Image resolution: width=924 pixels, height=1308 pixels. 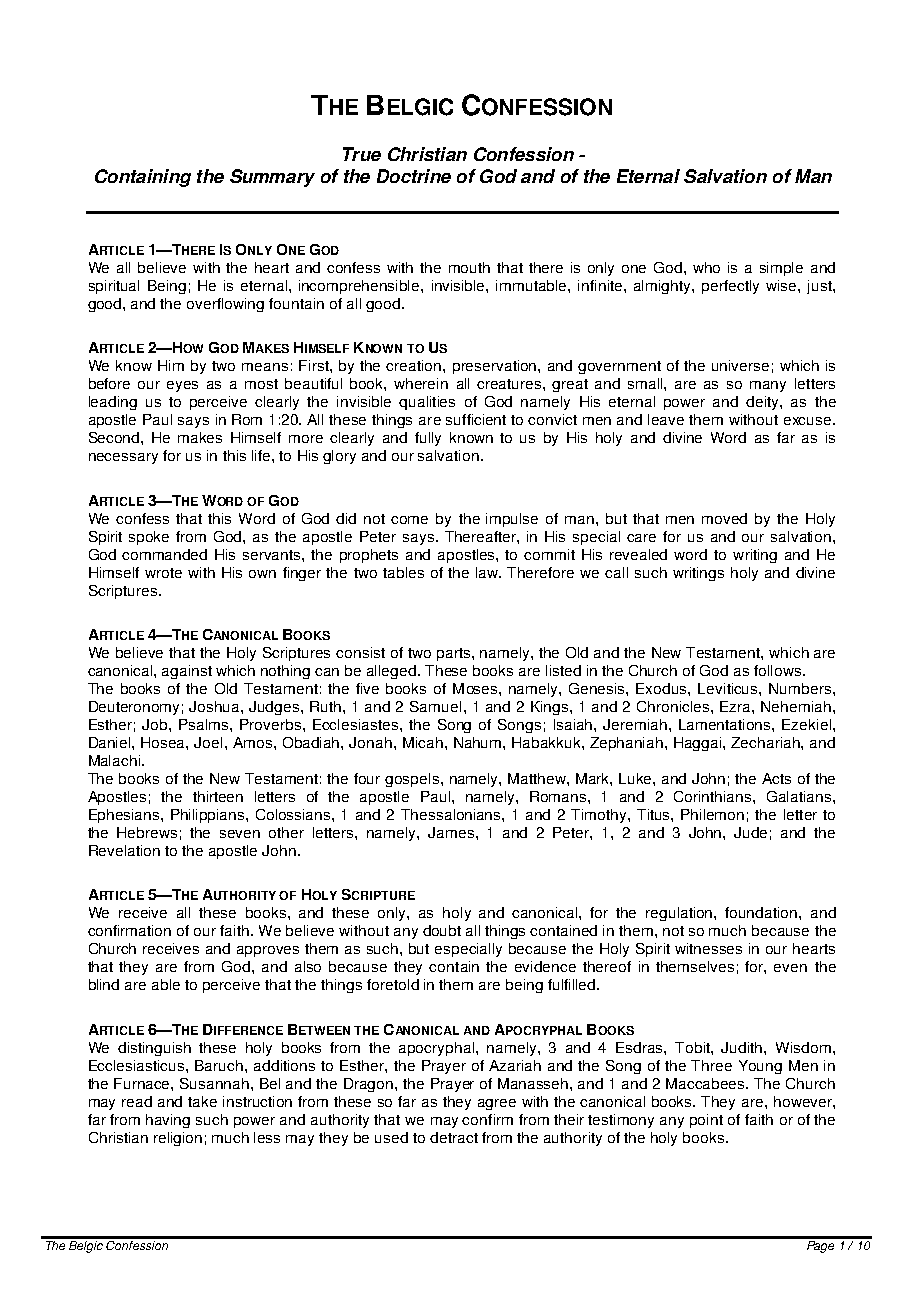 What do you see at coordinates (272, 178) in the image?
I see `Summary` at bounding box center [272, 178].
